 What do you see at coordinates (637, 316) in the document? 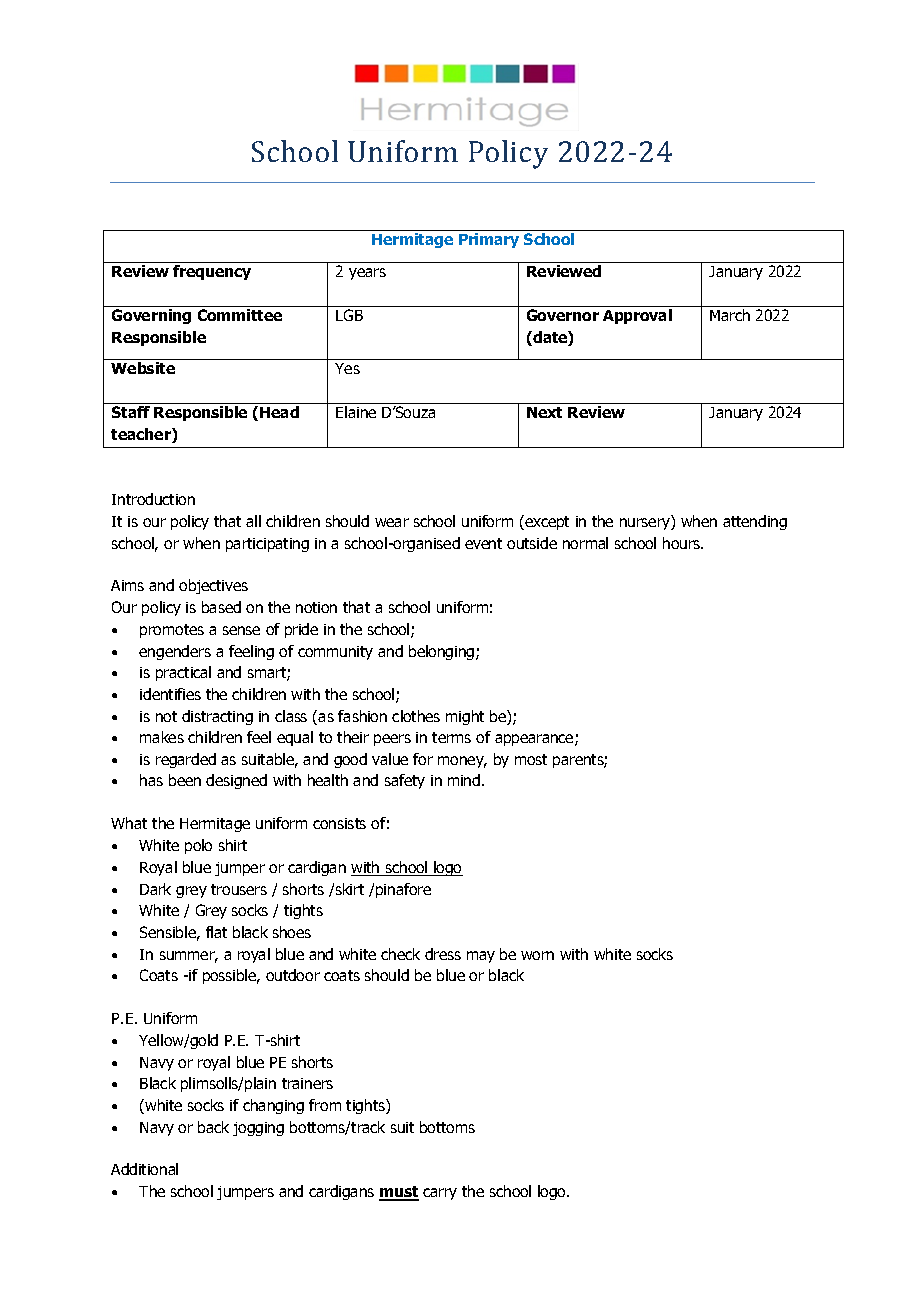
I see `Approval` at bounding box center [637, 316].
